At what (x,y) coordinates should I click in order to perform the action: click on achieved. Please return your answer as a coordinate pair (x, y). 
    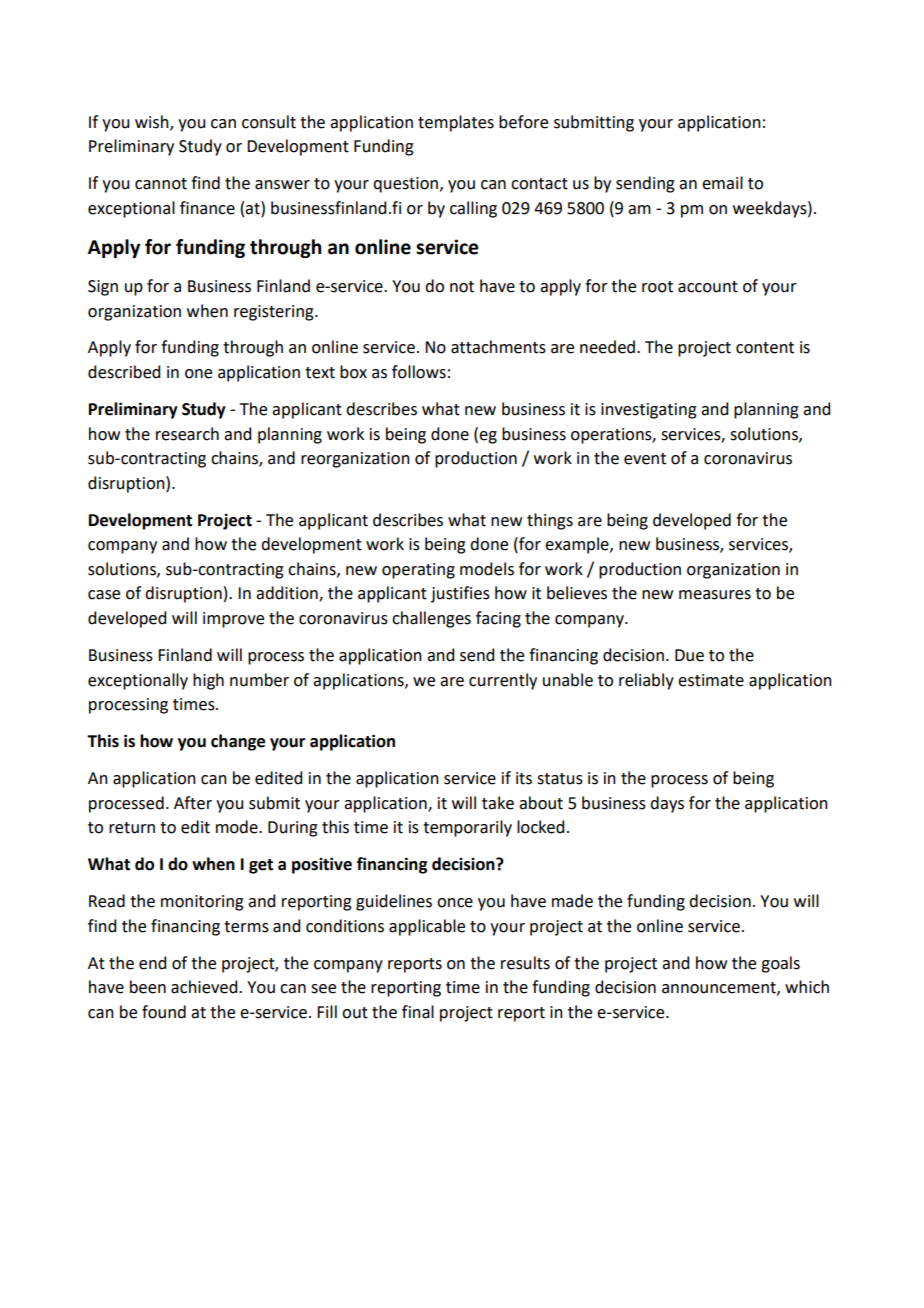
    Looking at the image, I should click on (205, 987).
